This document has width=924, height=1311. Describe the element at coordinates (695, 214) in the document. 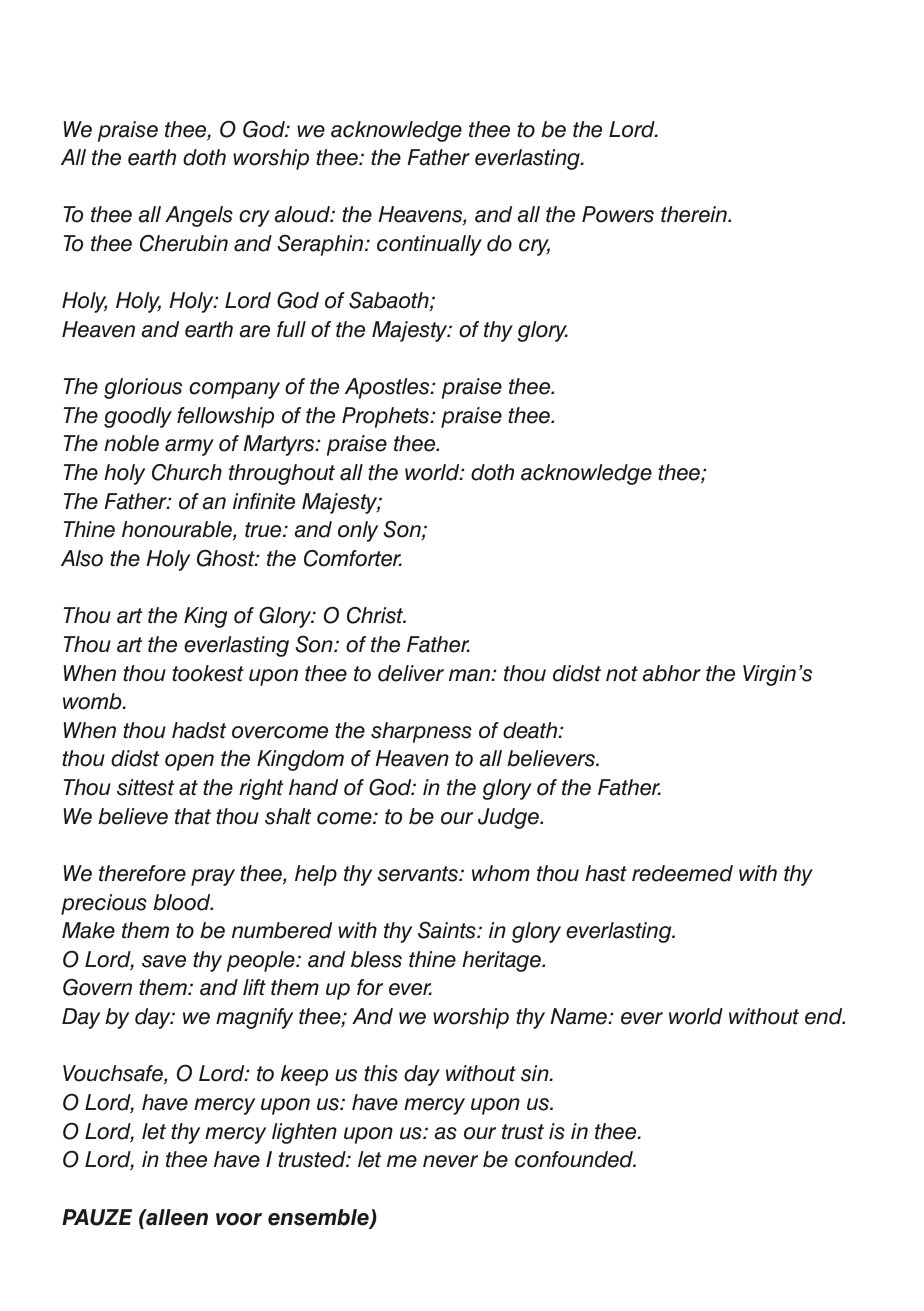

I see `therein` at that location.
